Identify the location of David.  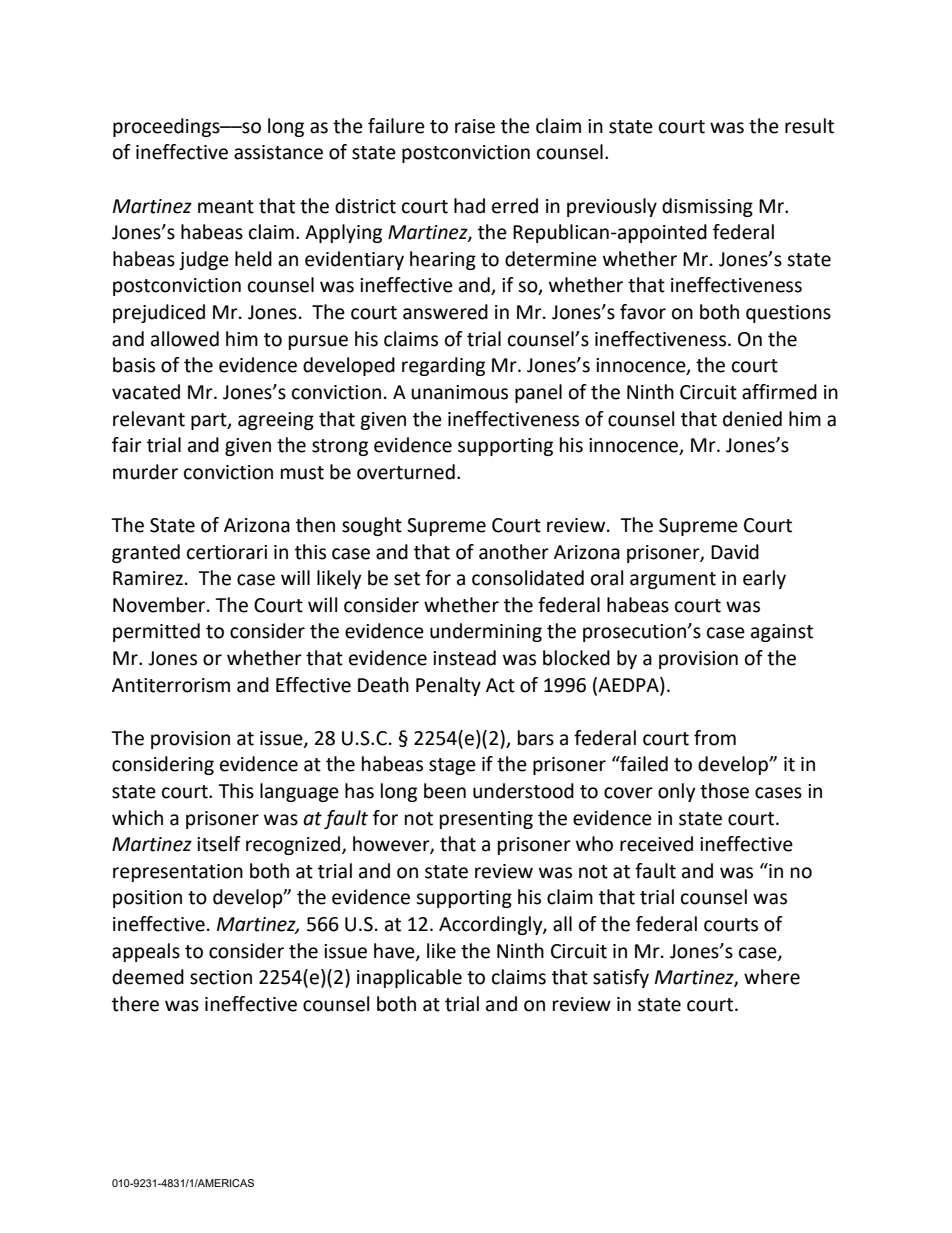
(735, 552).
